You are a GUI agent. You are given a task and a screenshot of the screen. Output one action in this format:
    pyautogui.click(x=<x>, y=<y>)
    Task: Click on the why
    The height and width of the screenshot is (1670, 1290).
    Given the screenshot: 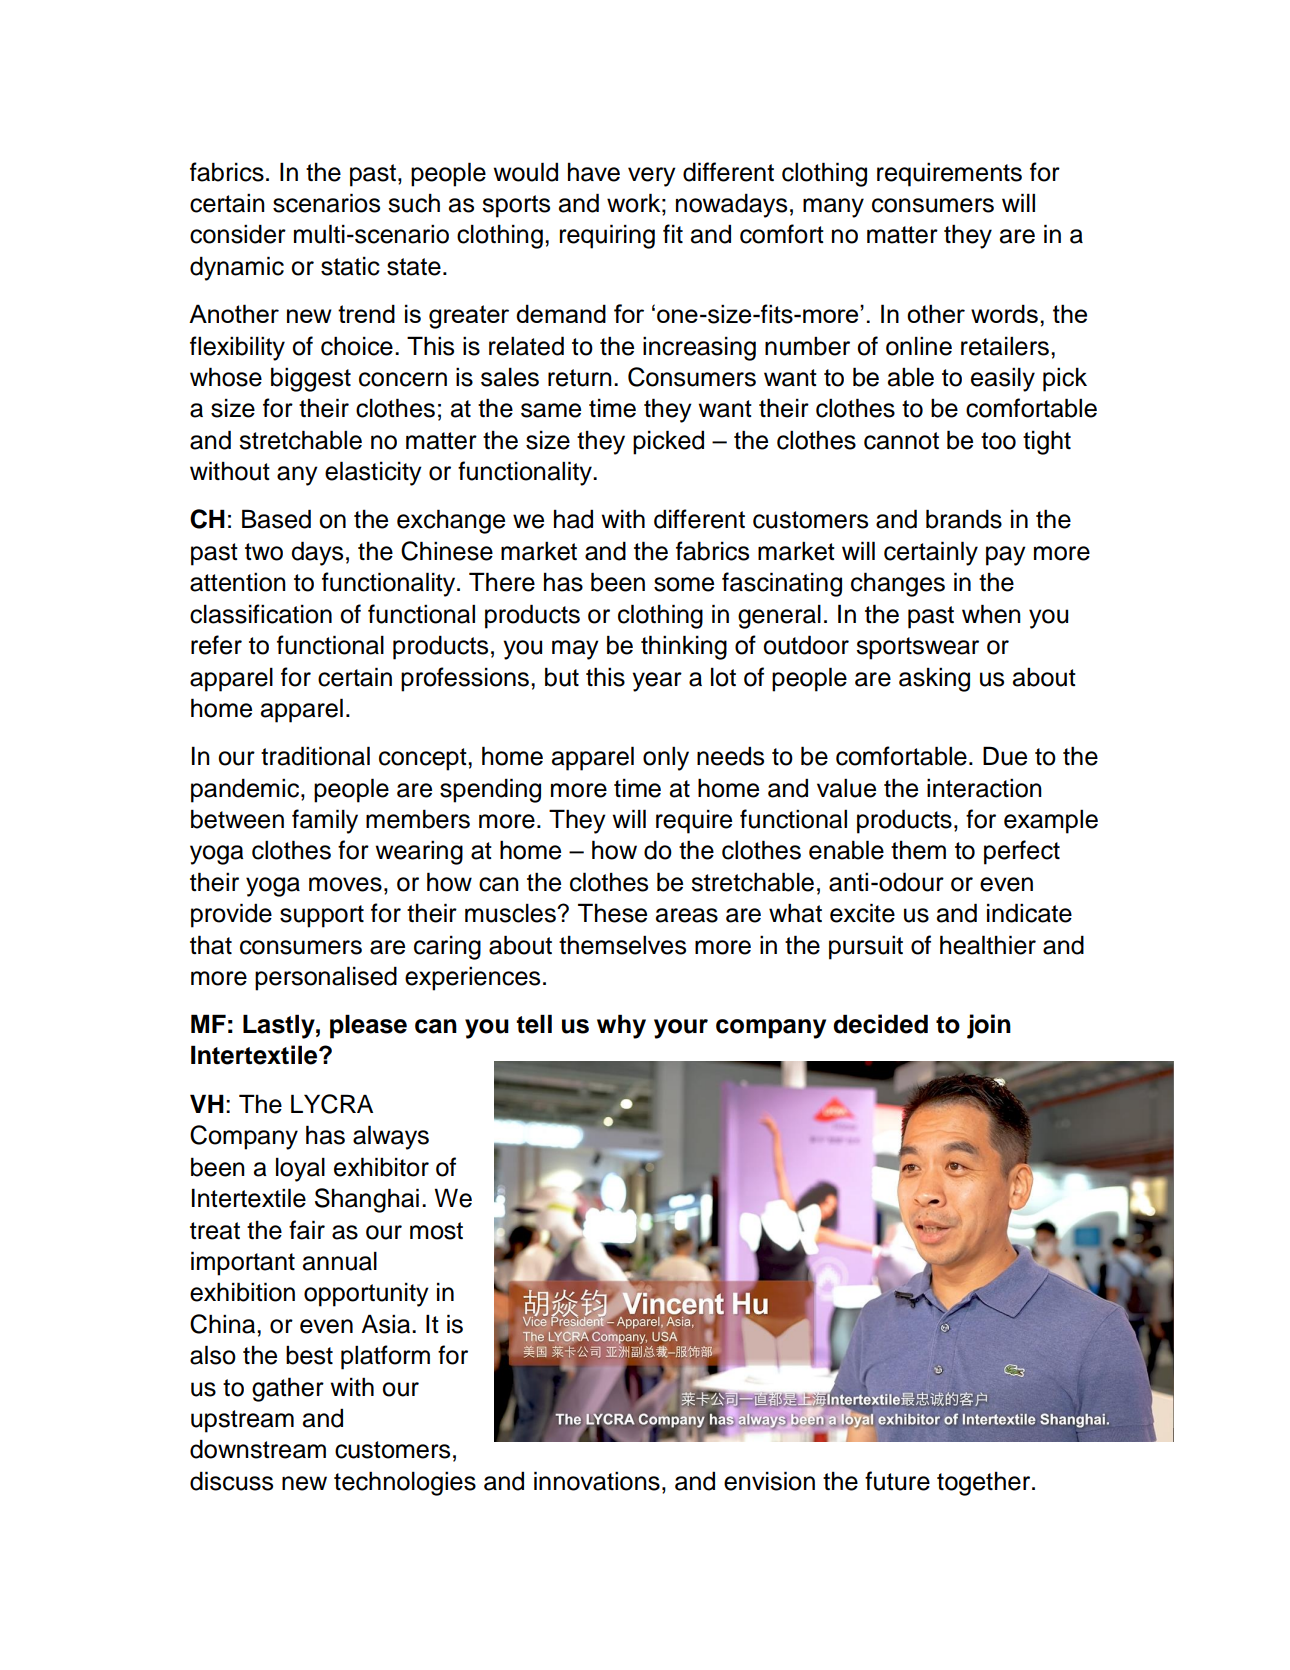 What is the action you would take?
    pyautogui.click(x=621, y=1026)
